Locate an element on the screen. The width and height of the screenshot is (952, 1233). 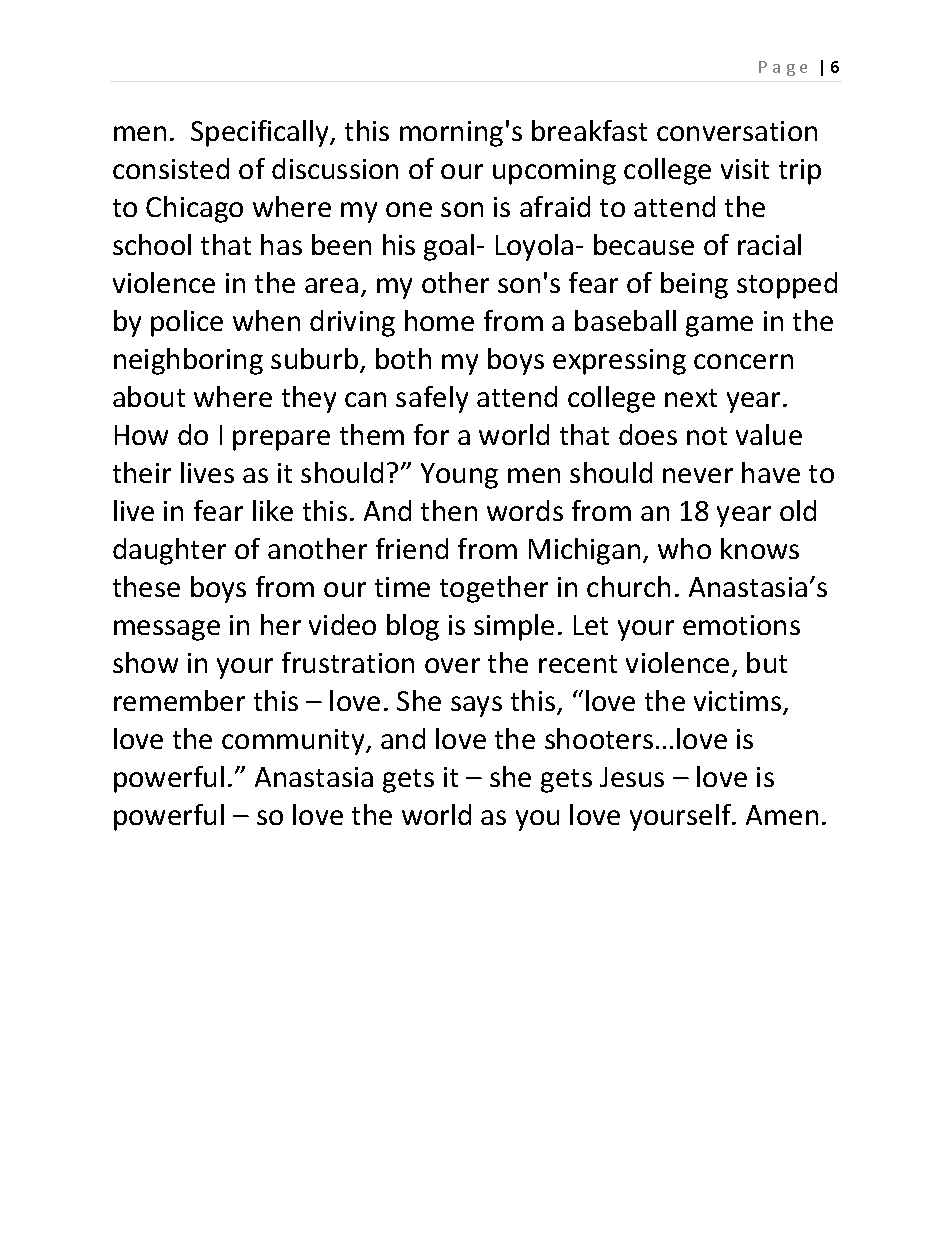
conversation is located at coordinates (737, 131).
